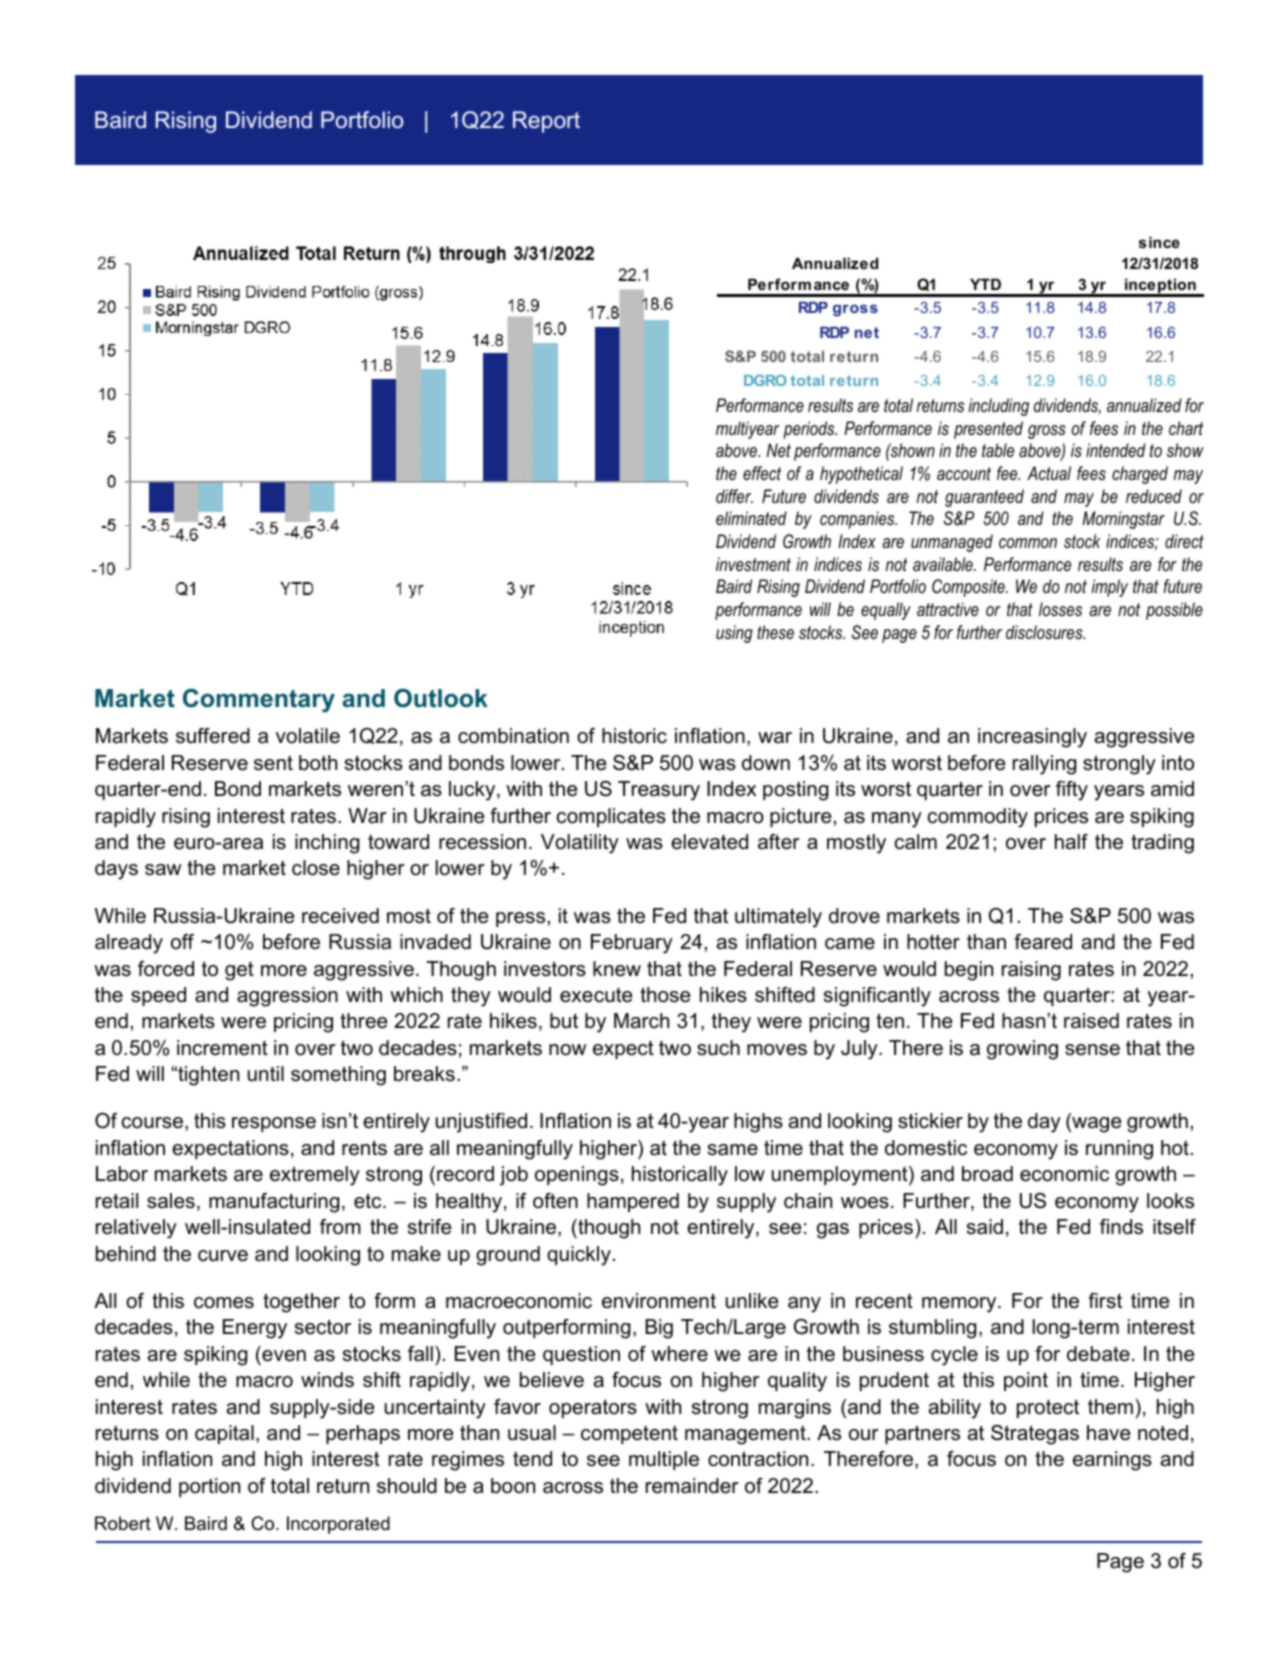  Describe the element at coordinates (546, 122) in the screenshot. I see `Report` at that location.
